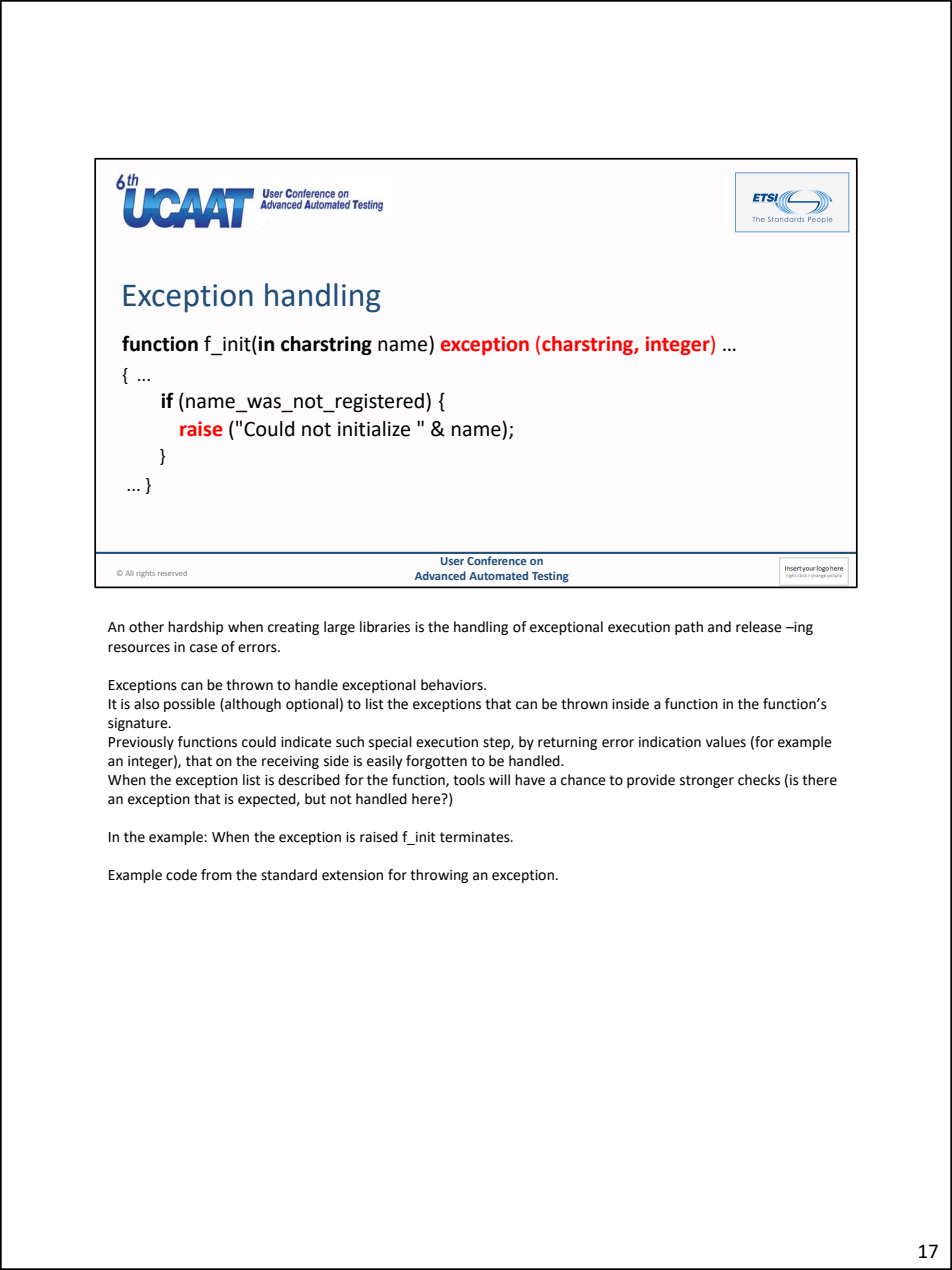 The image size is (952, 1270). Describe the element at coordinates (670, 742) in the image. I see `indication` at that location.
